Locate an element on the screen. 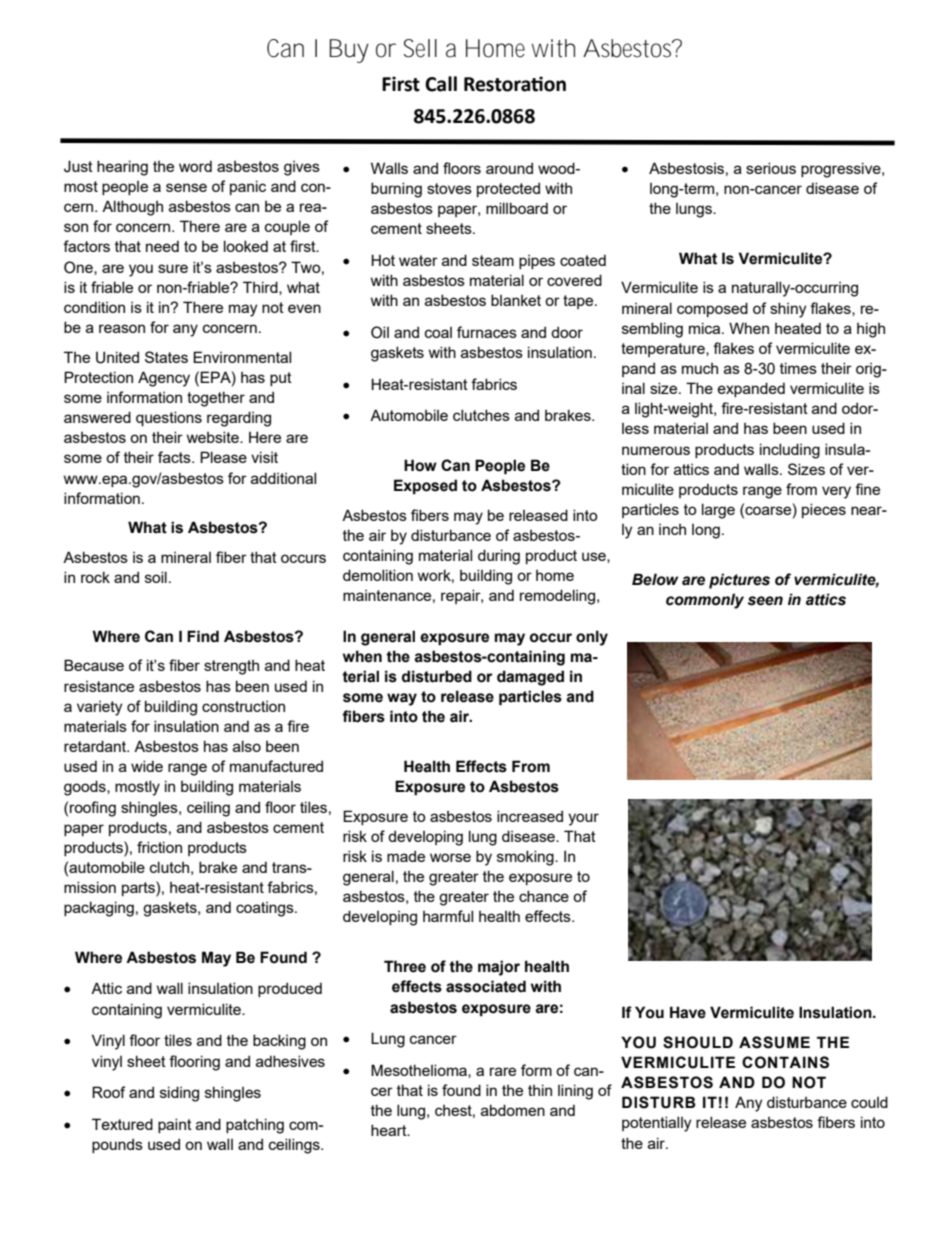  CONTAINS is located at coordinates (785, 1062).
